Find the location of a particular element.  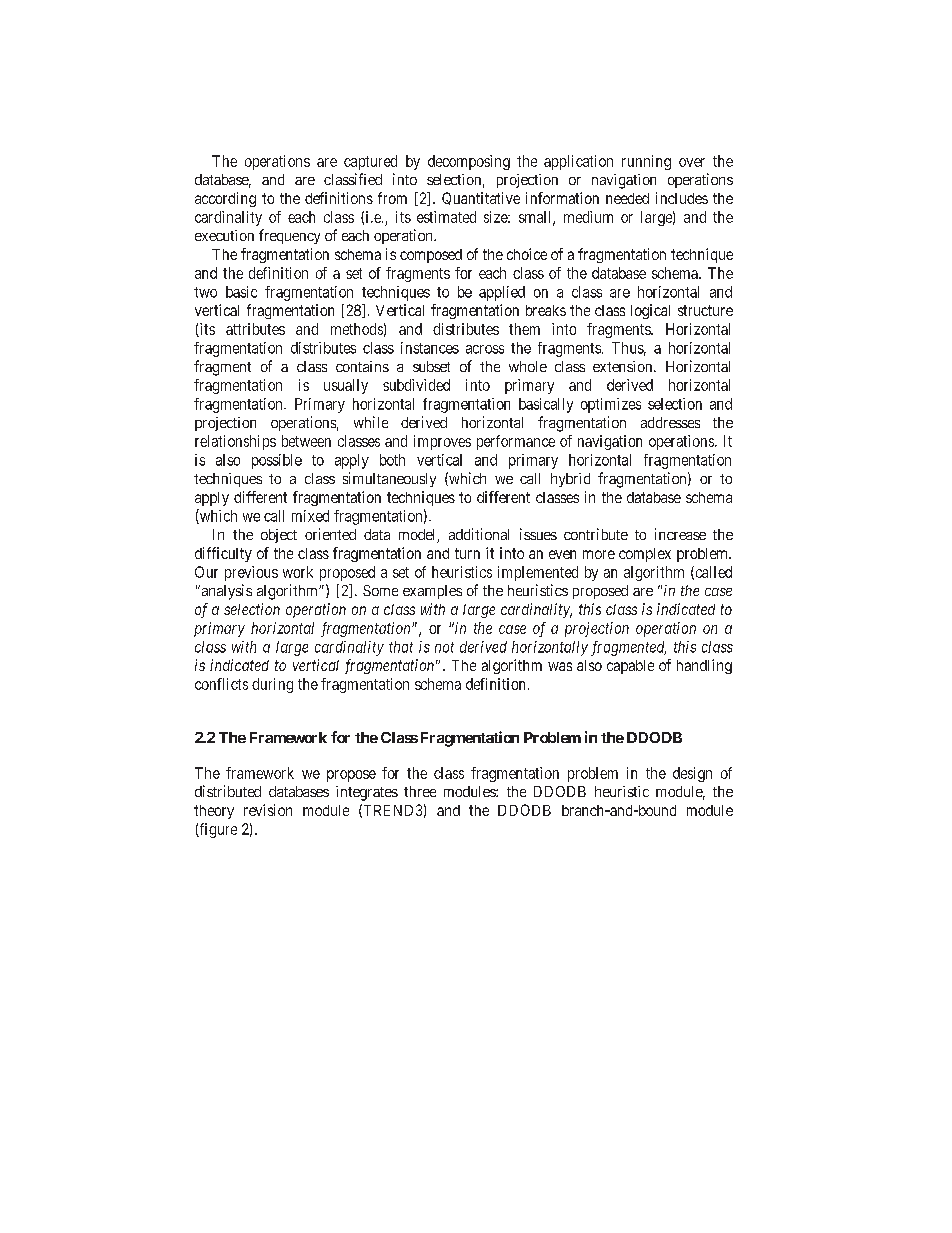

extension is located at coordinates (624, 366).
